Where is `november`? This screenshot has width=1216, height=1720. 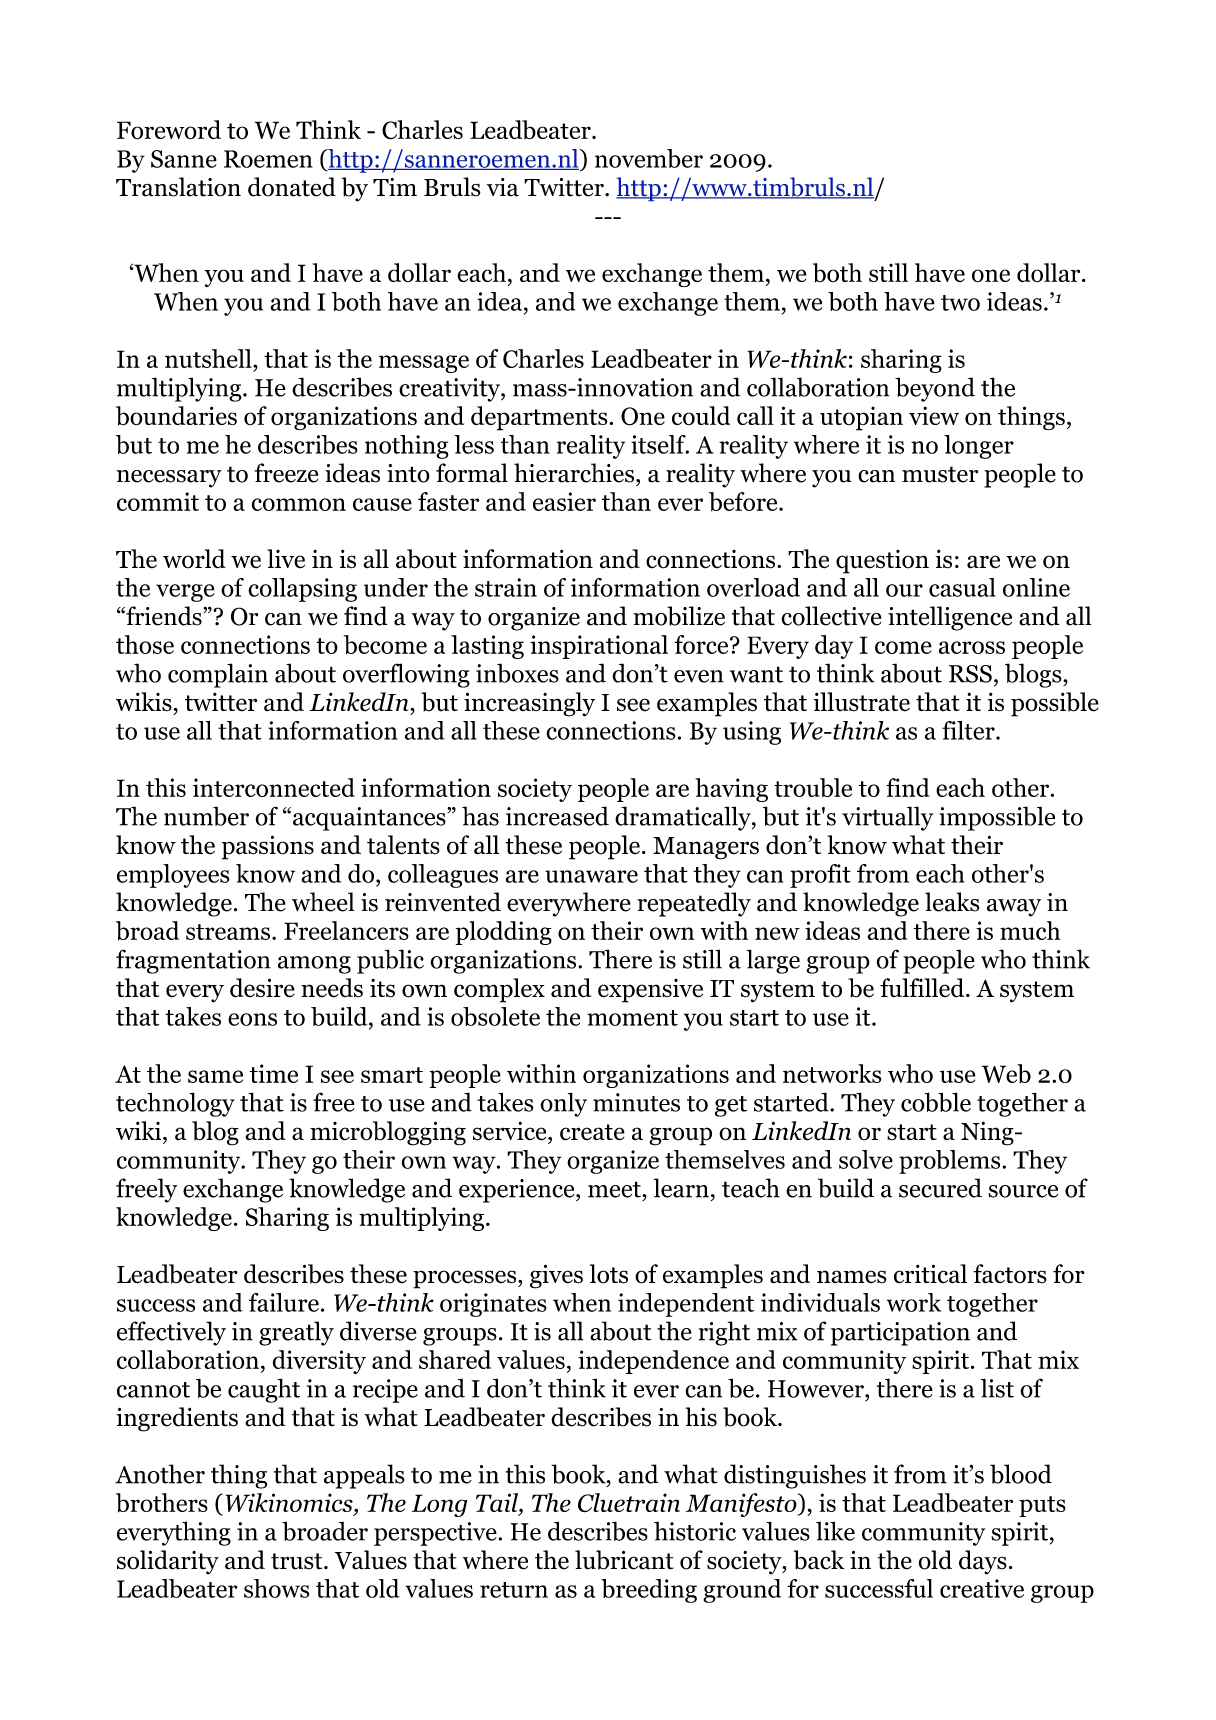
november is located at coordinates (649, 158).
